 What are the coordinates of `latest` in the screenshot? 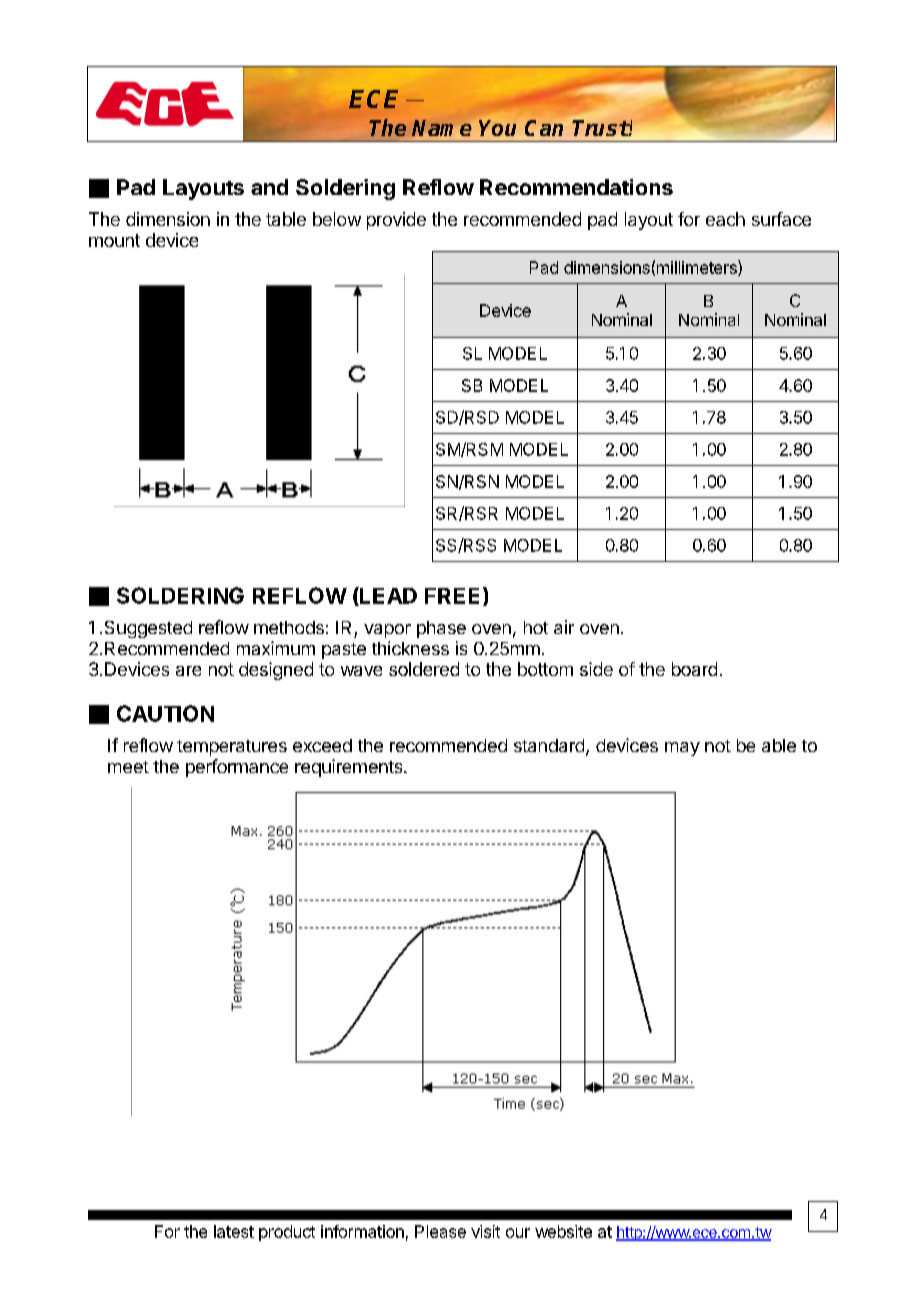 It's located at (234, 1231).
